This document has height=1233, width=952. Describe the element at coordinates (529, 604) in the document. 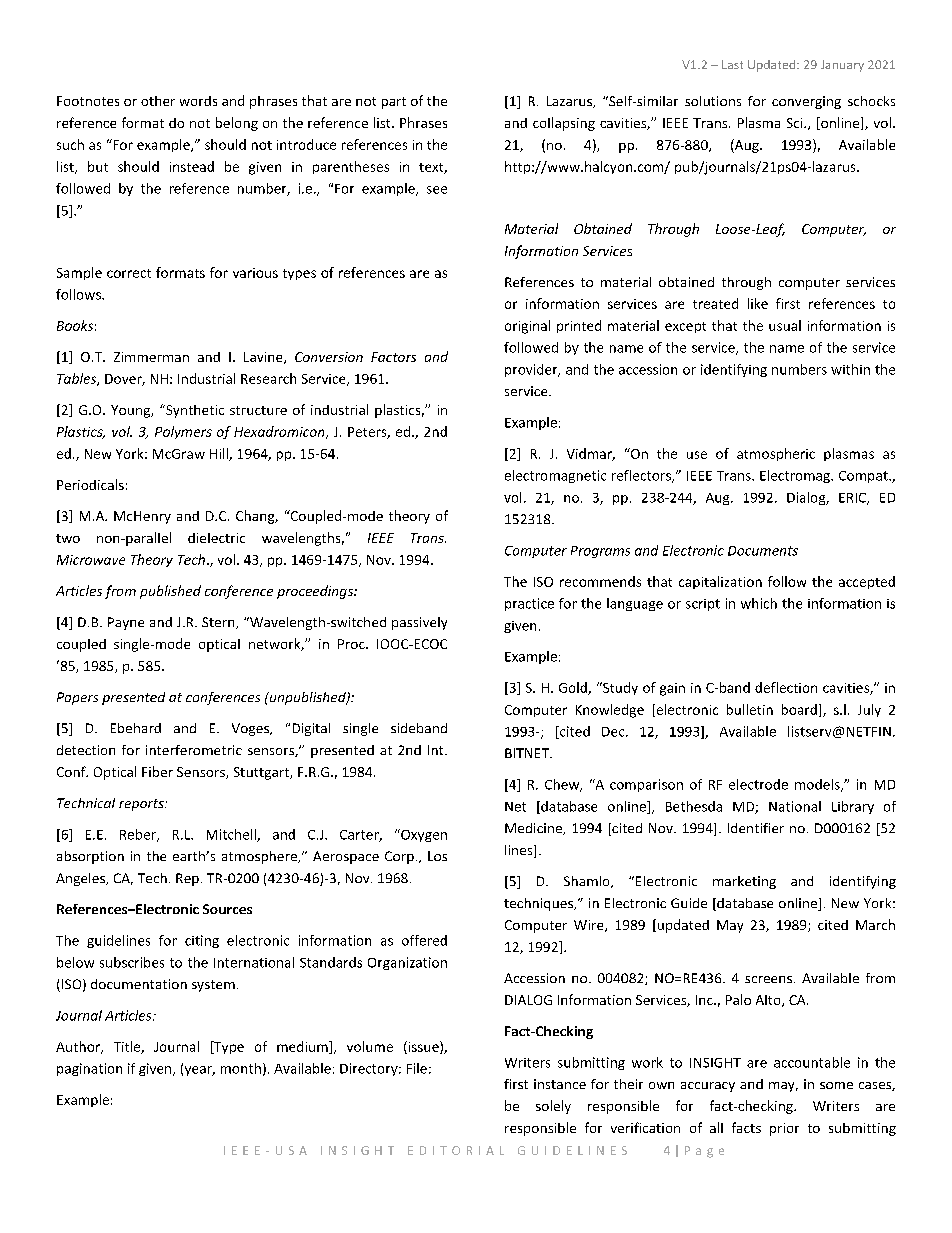

I see `practice` at that location.
